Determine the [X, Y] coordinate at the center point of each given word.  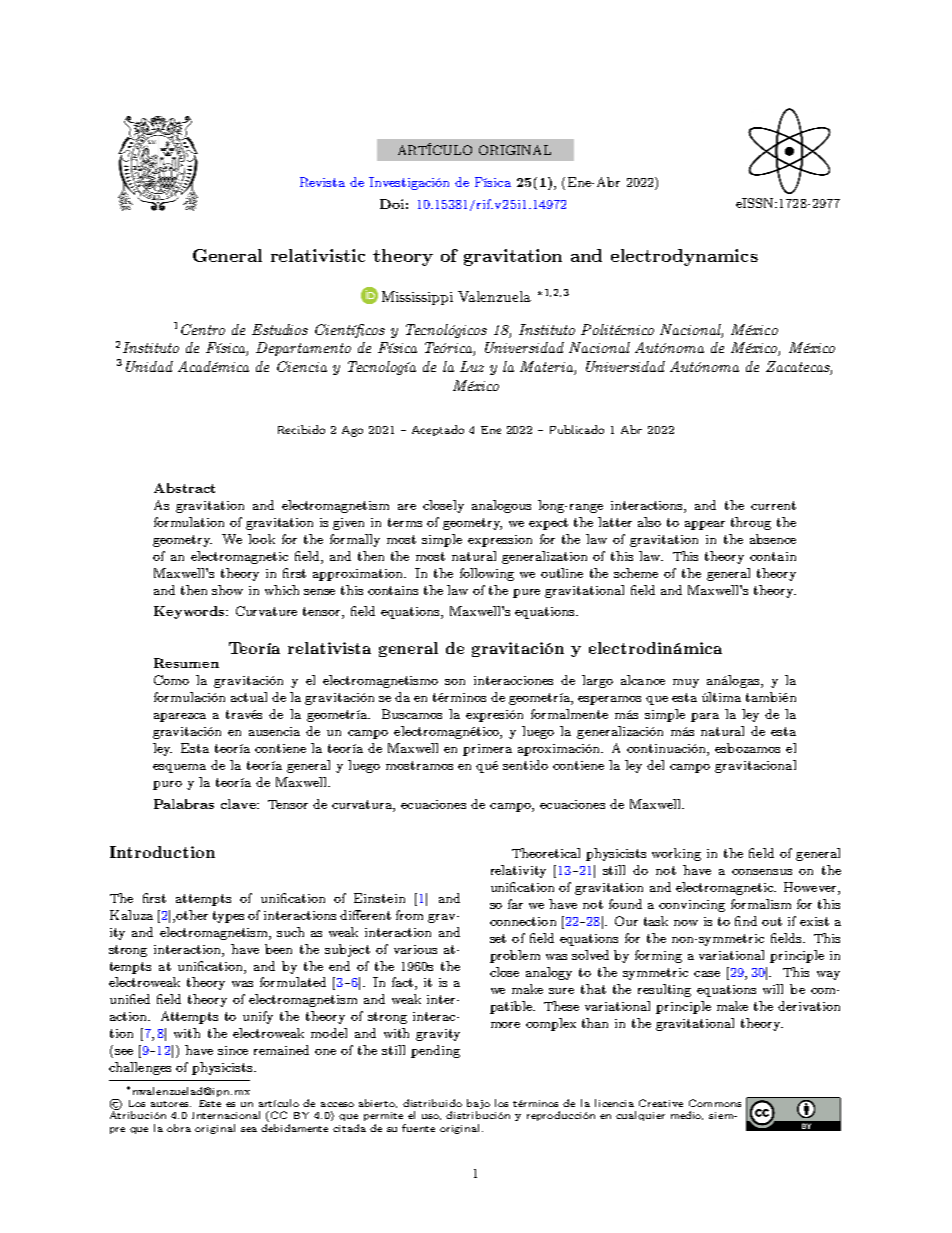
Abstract [184, 488]
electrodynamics [684, 257]
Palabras [184, 804]
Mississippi [417, 298]
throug [751, 523]
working [676, 854]
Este [210, 1103]
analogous [501, 506]
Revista [322, 182]
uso [431, 1117]
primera [487, 750]
